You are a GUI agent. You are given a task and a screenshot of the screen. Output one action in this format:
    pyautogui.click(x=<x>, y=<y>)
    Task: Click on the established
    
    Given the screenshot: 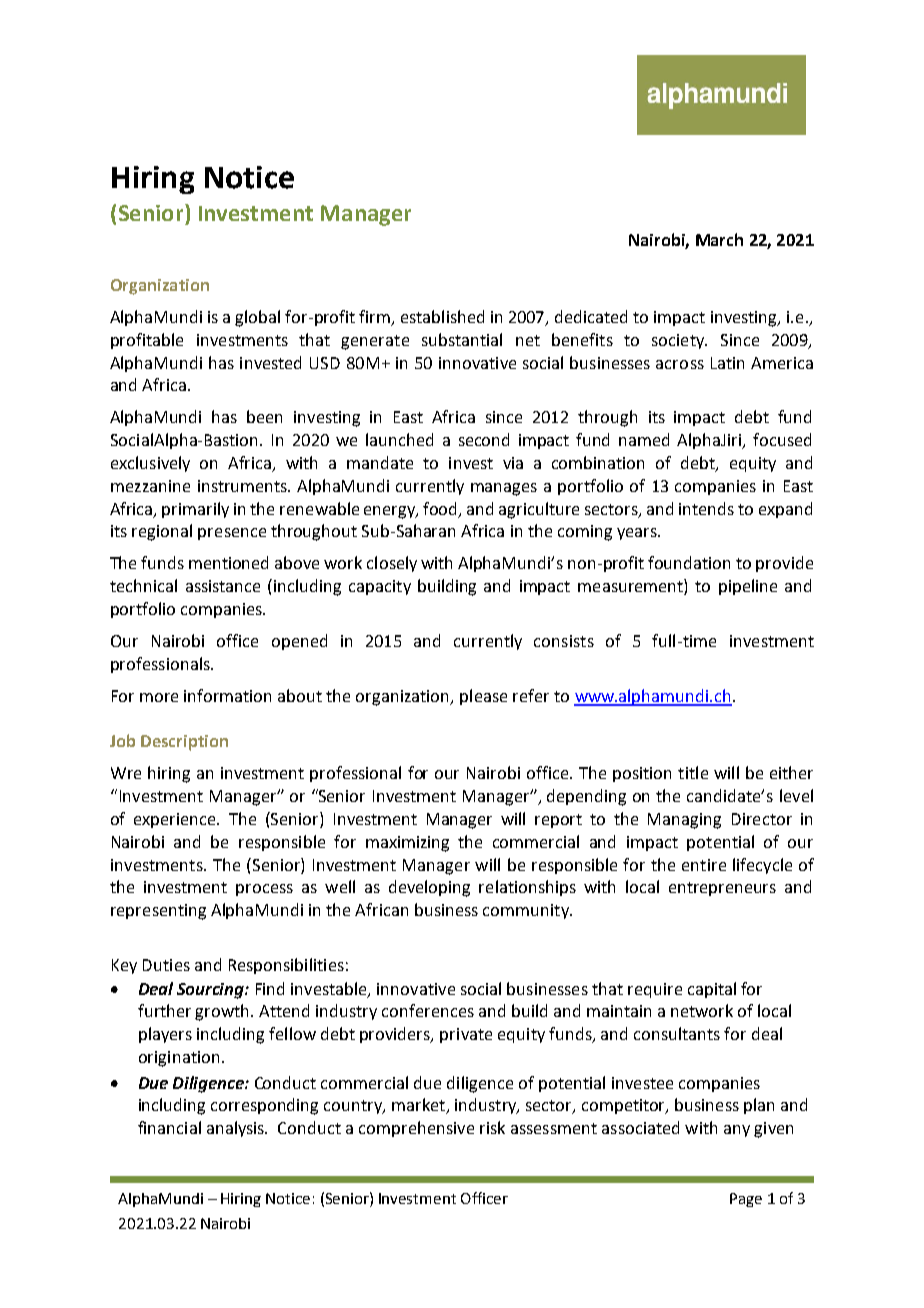 What is the action you would take?
    pyautogui.click(x=442, y=316)
